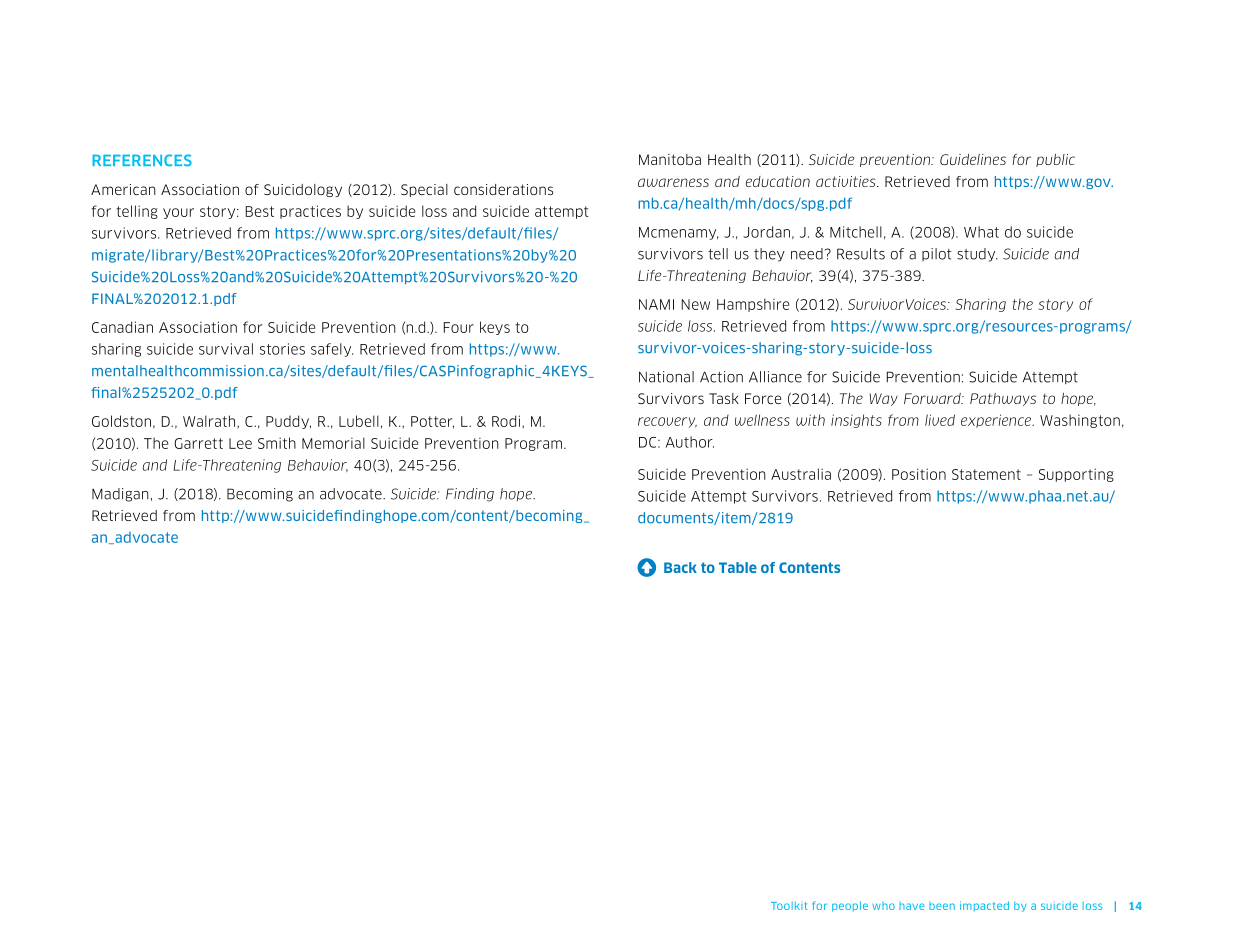  Describe the element at coordinates (178, 213) in the screenshot. I see `your` at that location.
